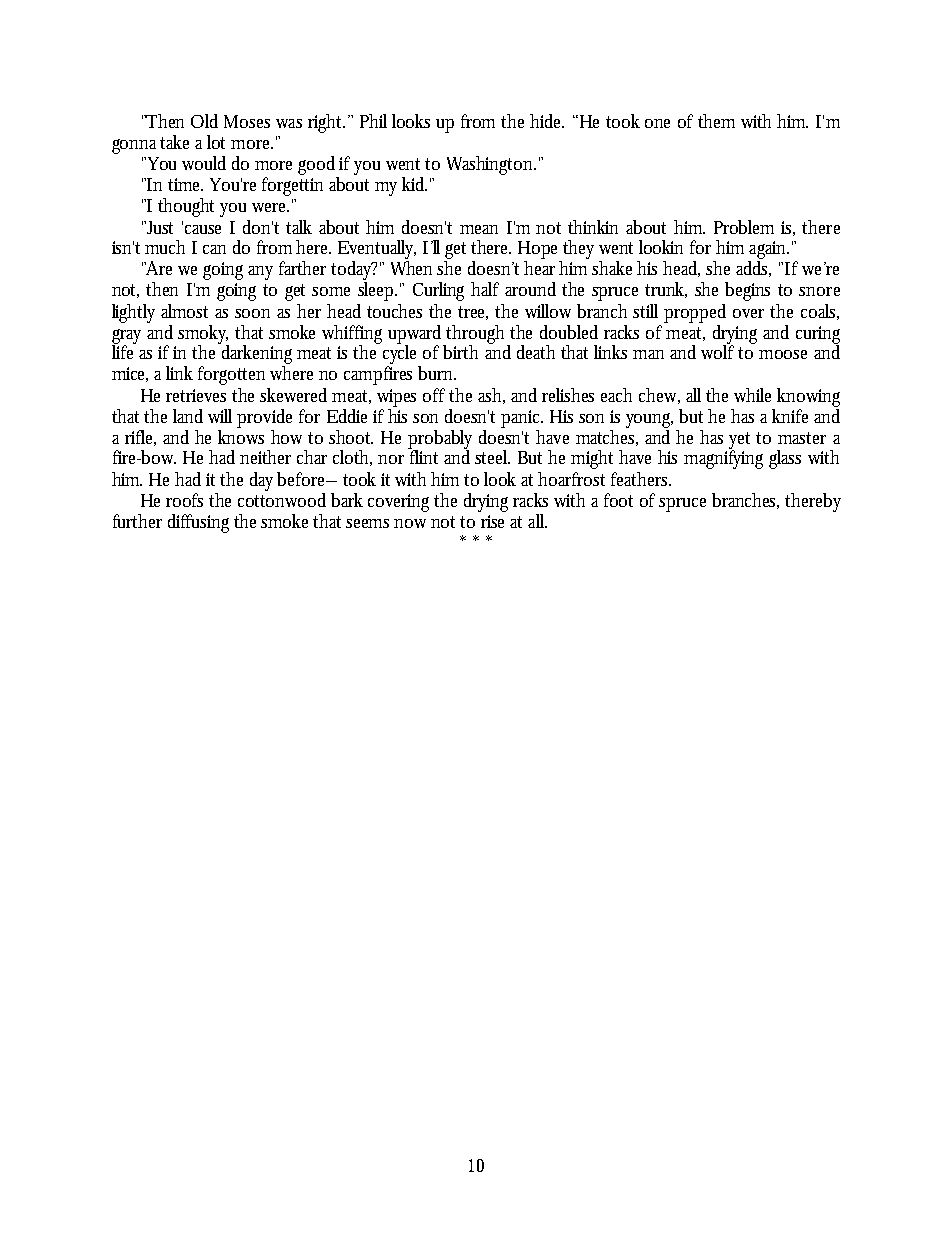  What do you see at coordinates (649, 420) in the screenshot?
I see `young` at bounding box center [649, 420].
